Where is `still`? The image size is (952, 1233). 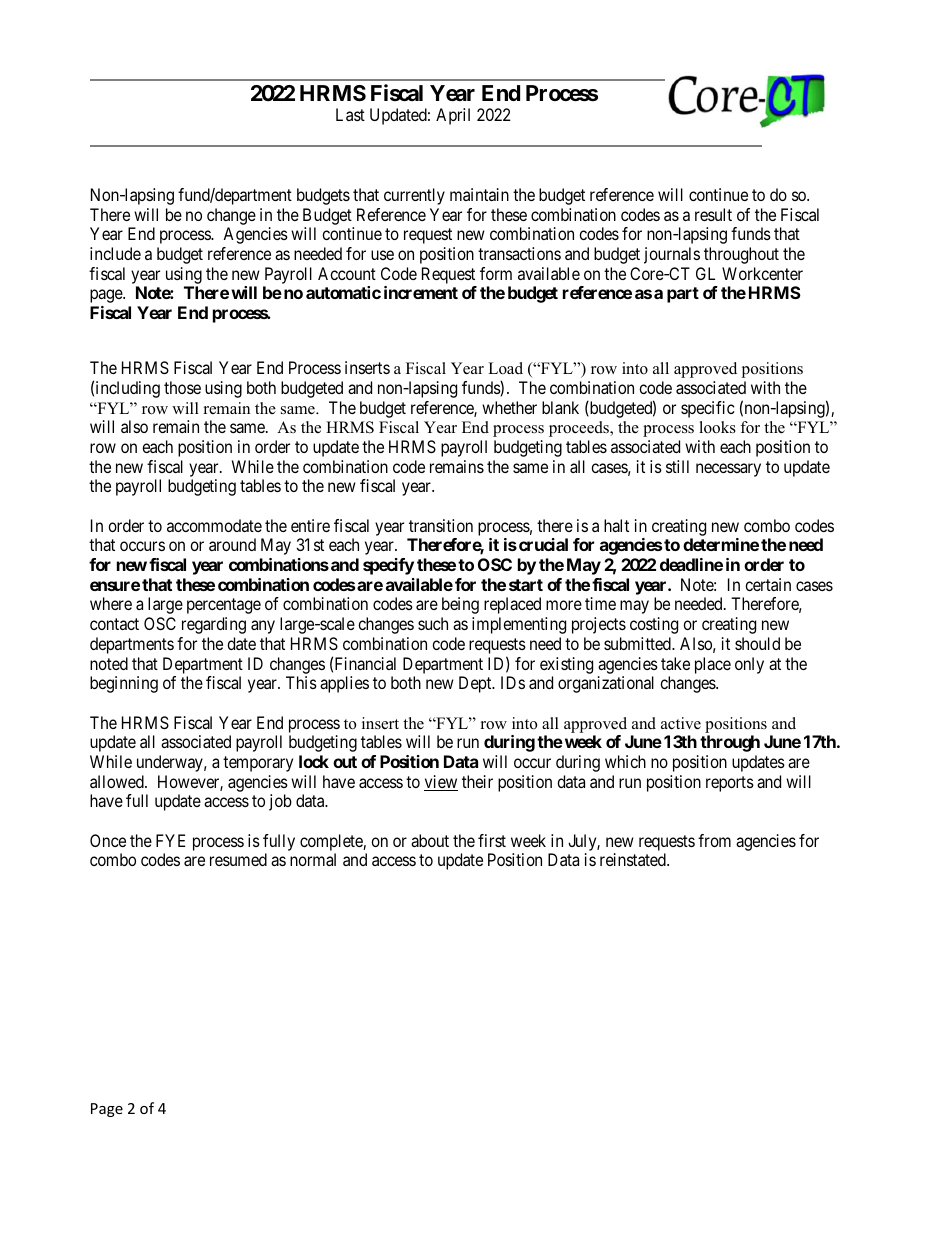 still is located at coordinates (677, 466).
